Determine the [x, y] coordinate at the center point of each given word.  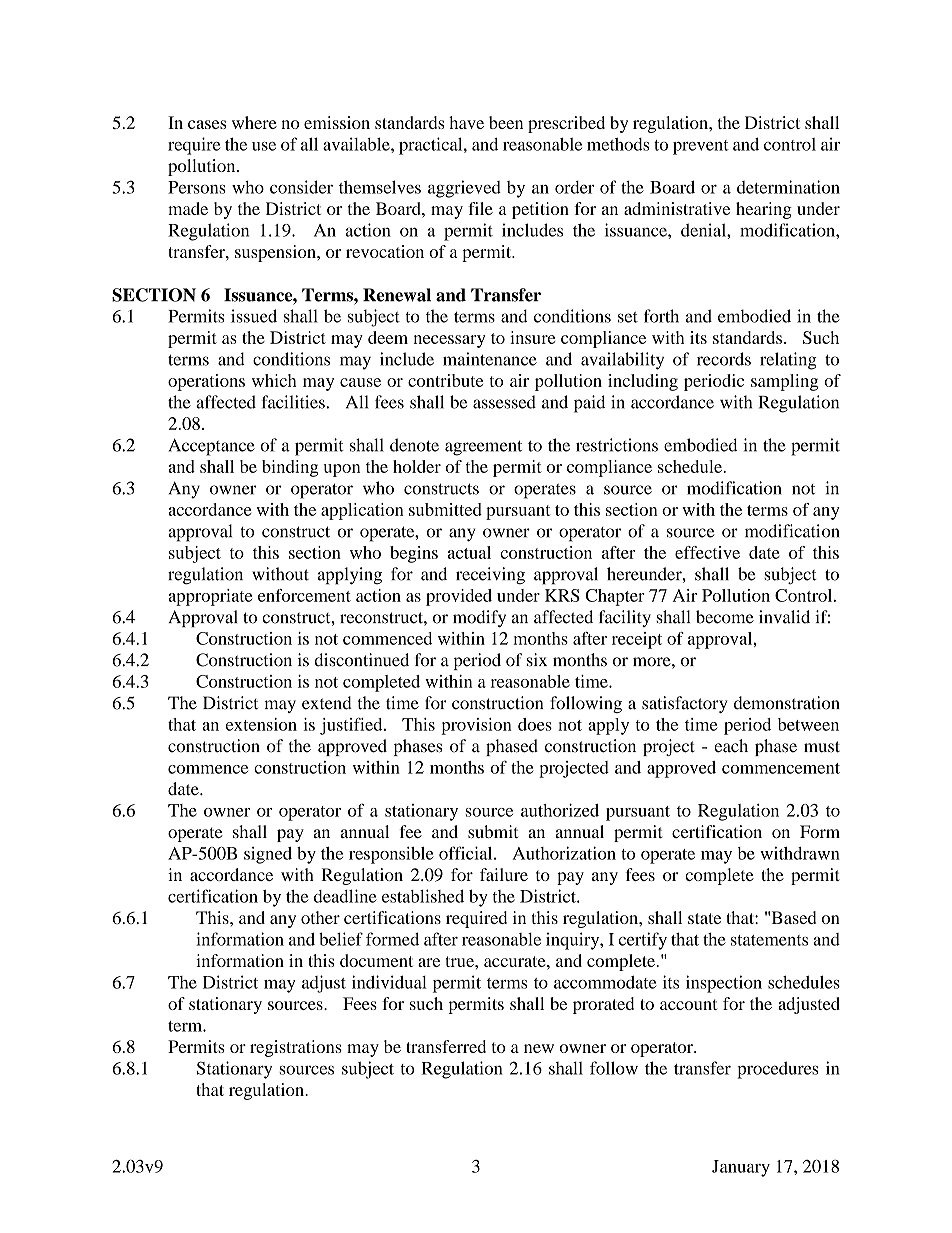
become [725, 617]
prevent [701, 147]
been [506, 122]
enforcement [304, 595]
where [254, 122]
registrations [296, 1048]
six [537, 660]
